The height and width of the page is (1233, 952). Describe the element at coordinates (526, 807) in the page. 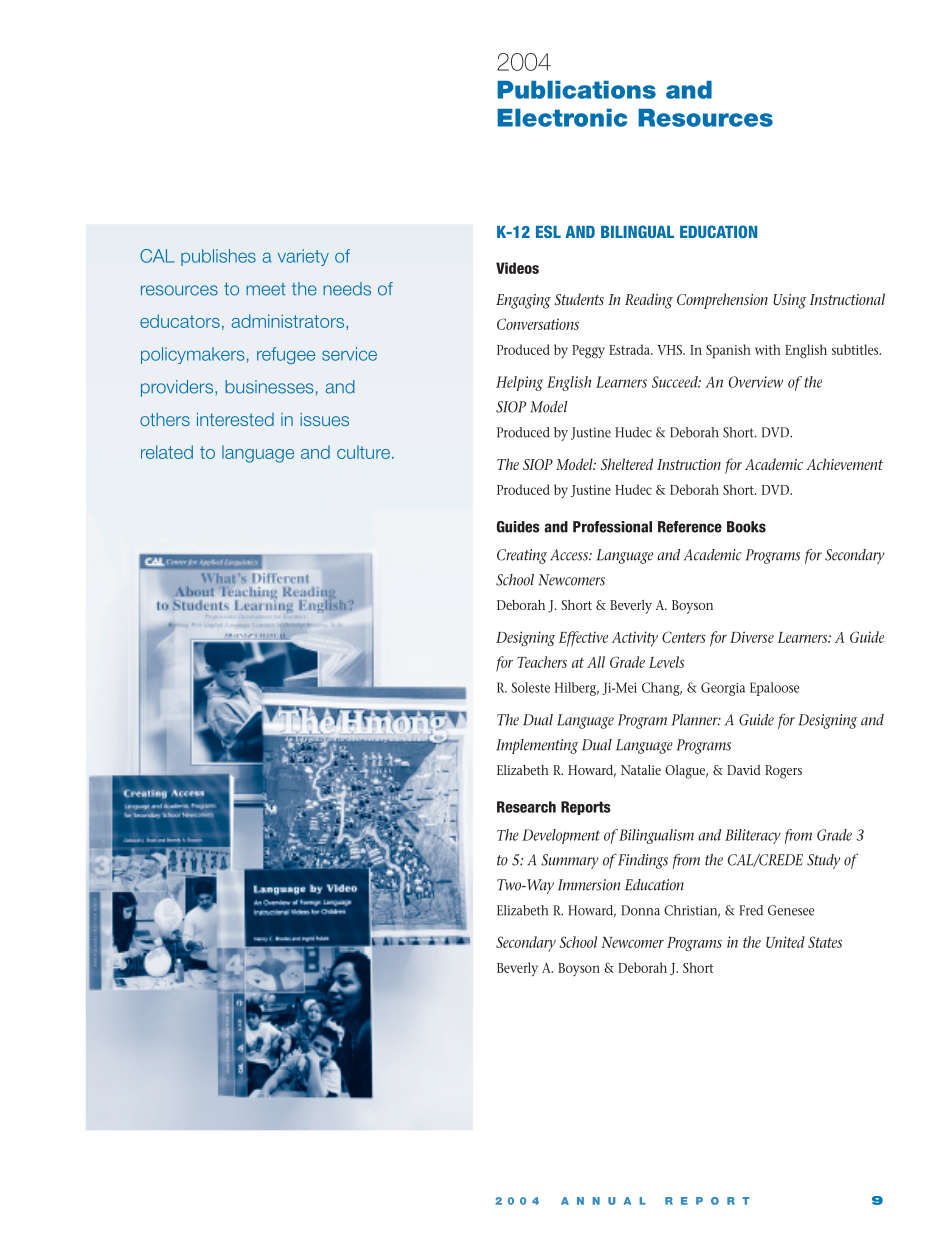

I see `Research` at that location.
